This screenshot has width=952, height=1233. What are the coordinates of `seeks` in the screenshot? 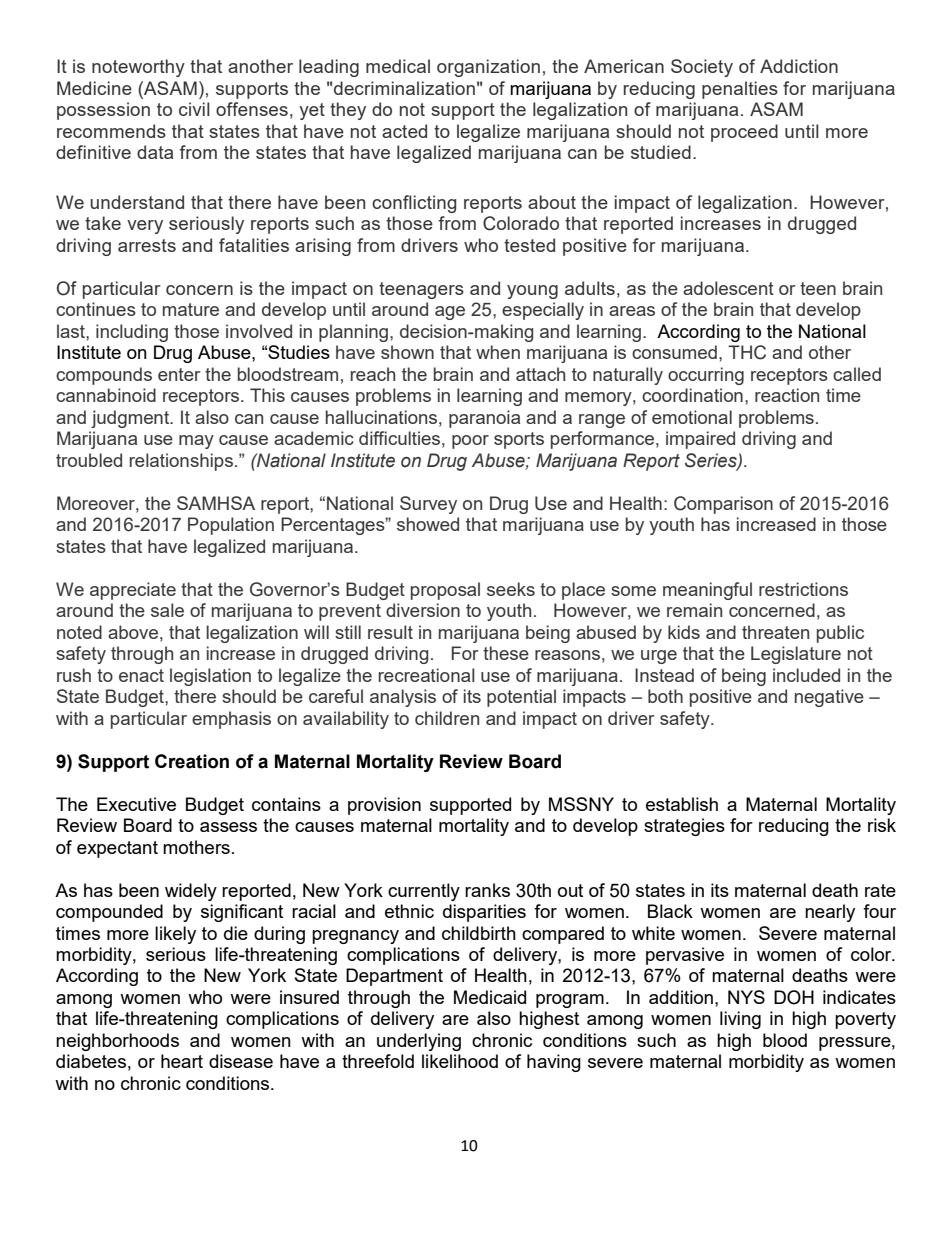 It's located at (511, 589).
